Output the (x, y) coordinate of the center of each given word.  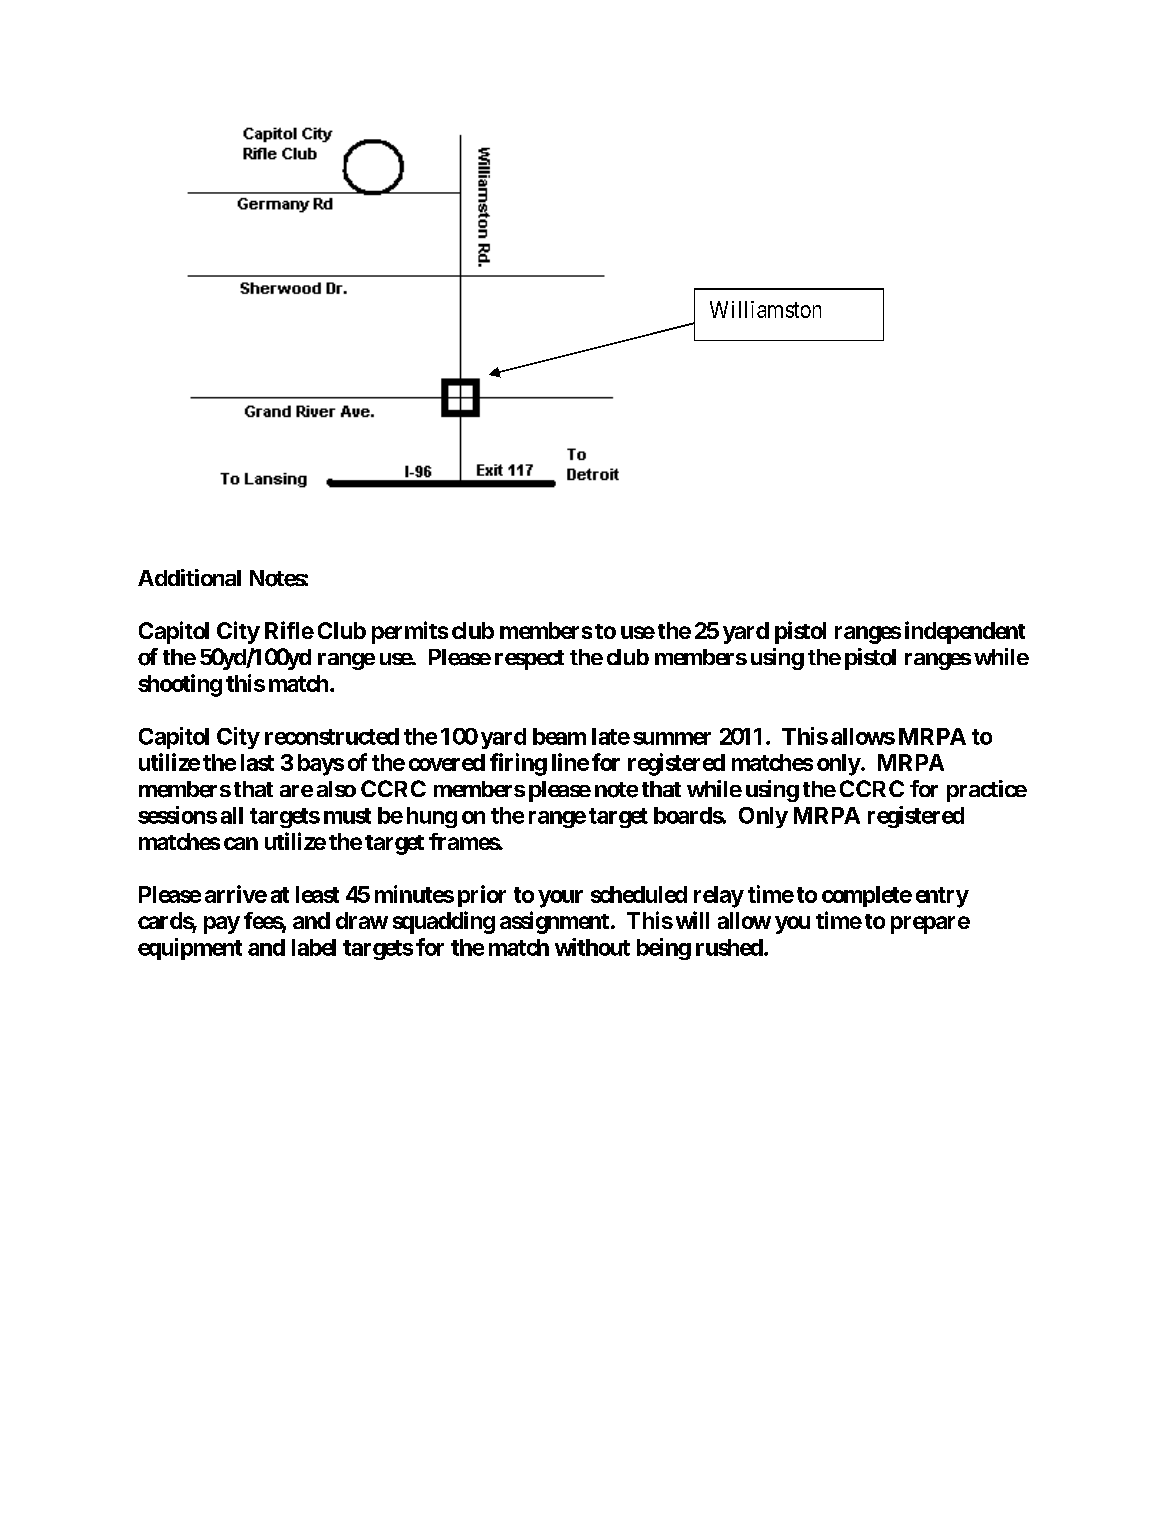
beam (559, 736)
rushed (729, 947)
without (592, 947)
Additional (189, 577)
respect (529, 660)
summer (672, 738)
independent (965, 632)
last (257, 762)
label (314, 947)
